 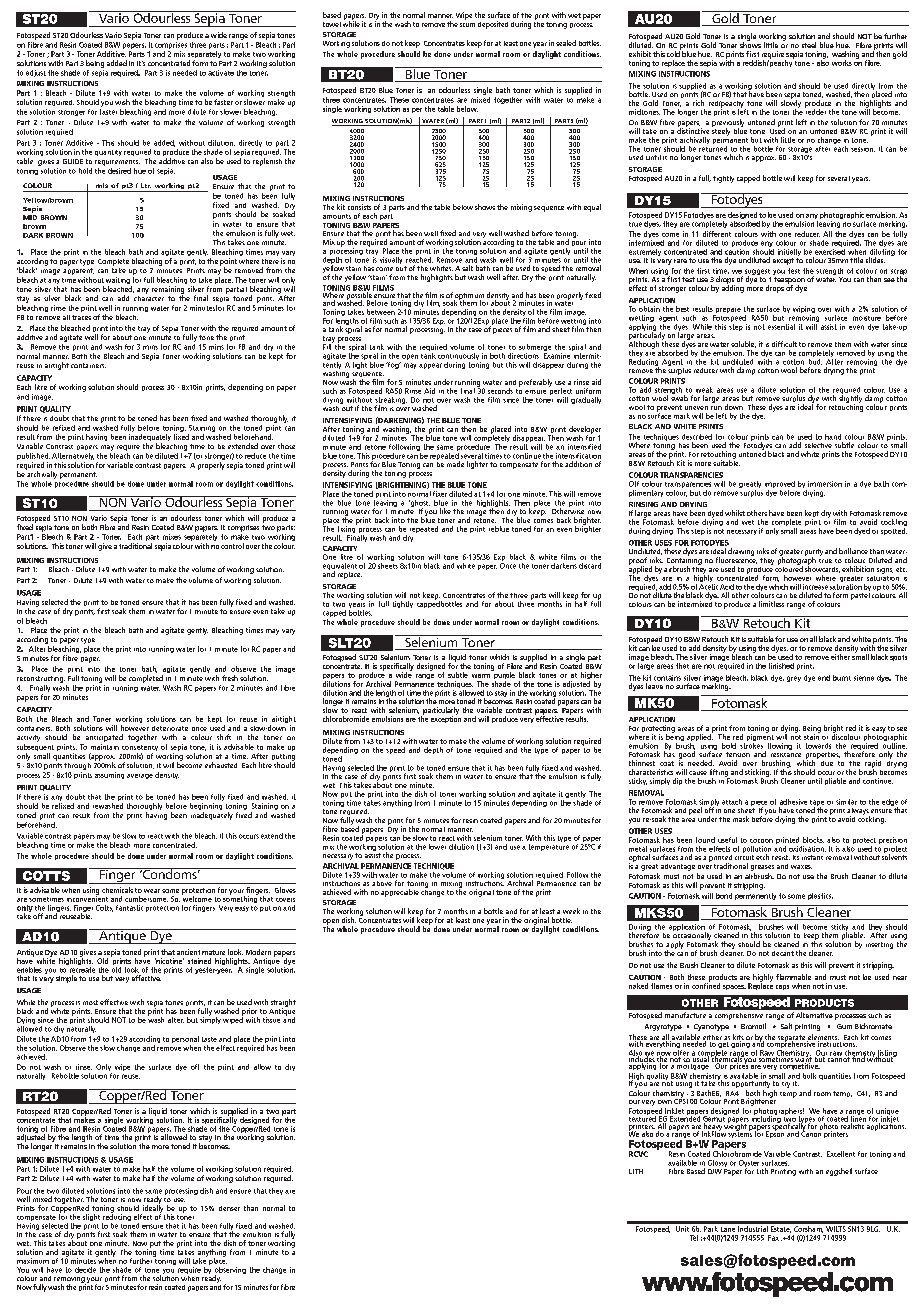 What do you see at coordinates (229, 1208) in the image?
I see `denser` at bounding box center [229, 1208].
